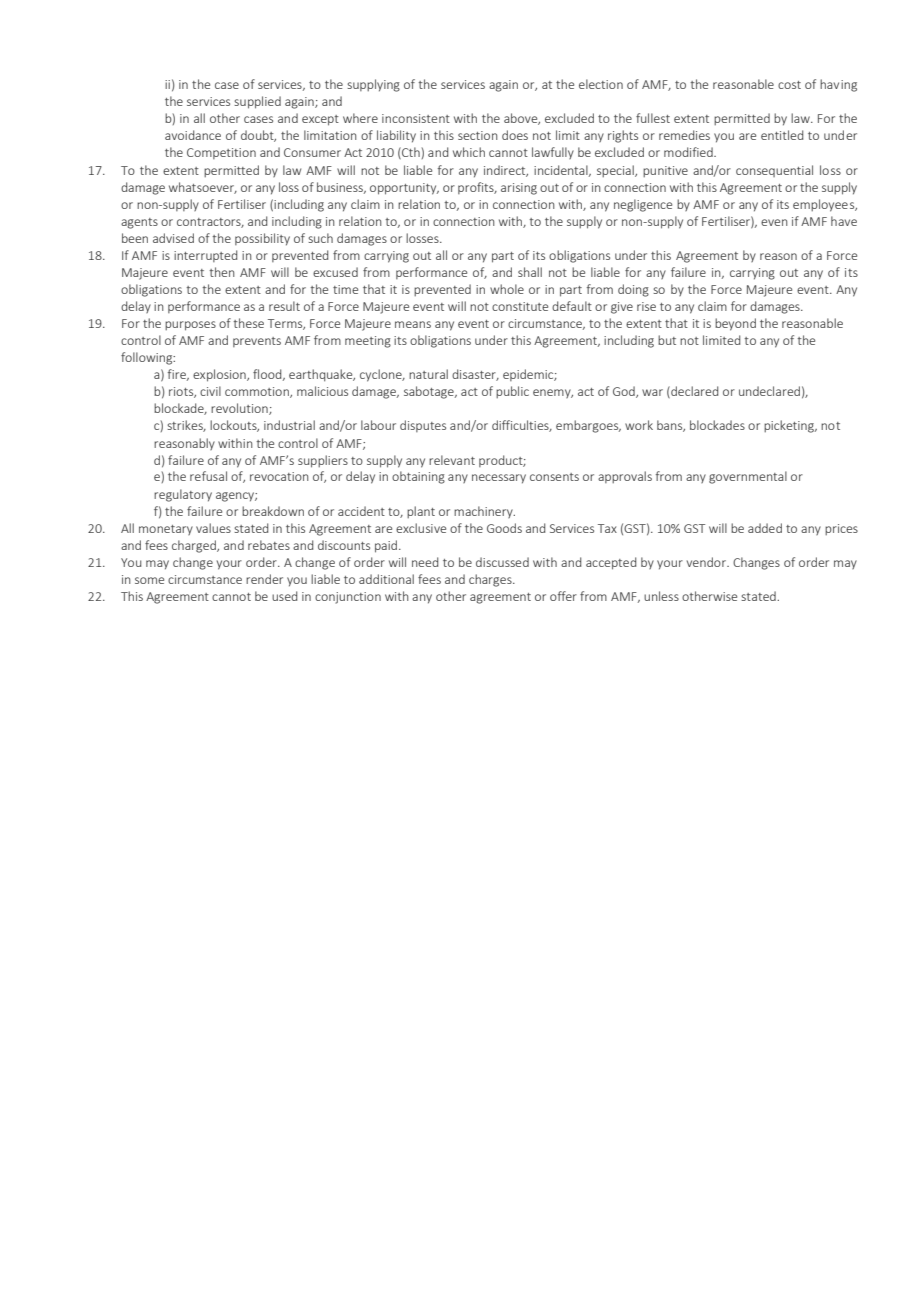  I want to click on disputes, so click(423, 426).
